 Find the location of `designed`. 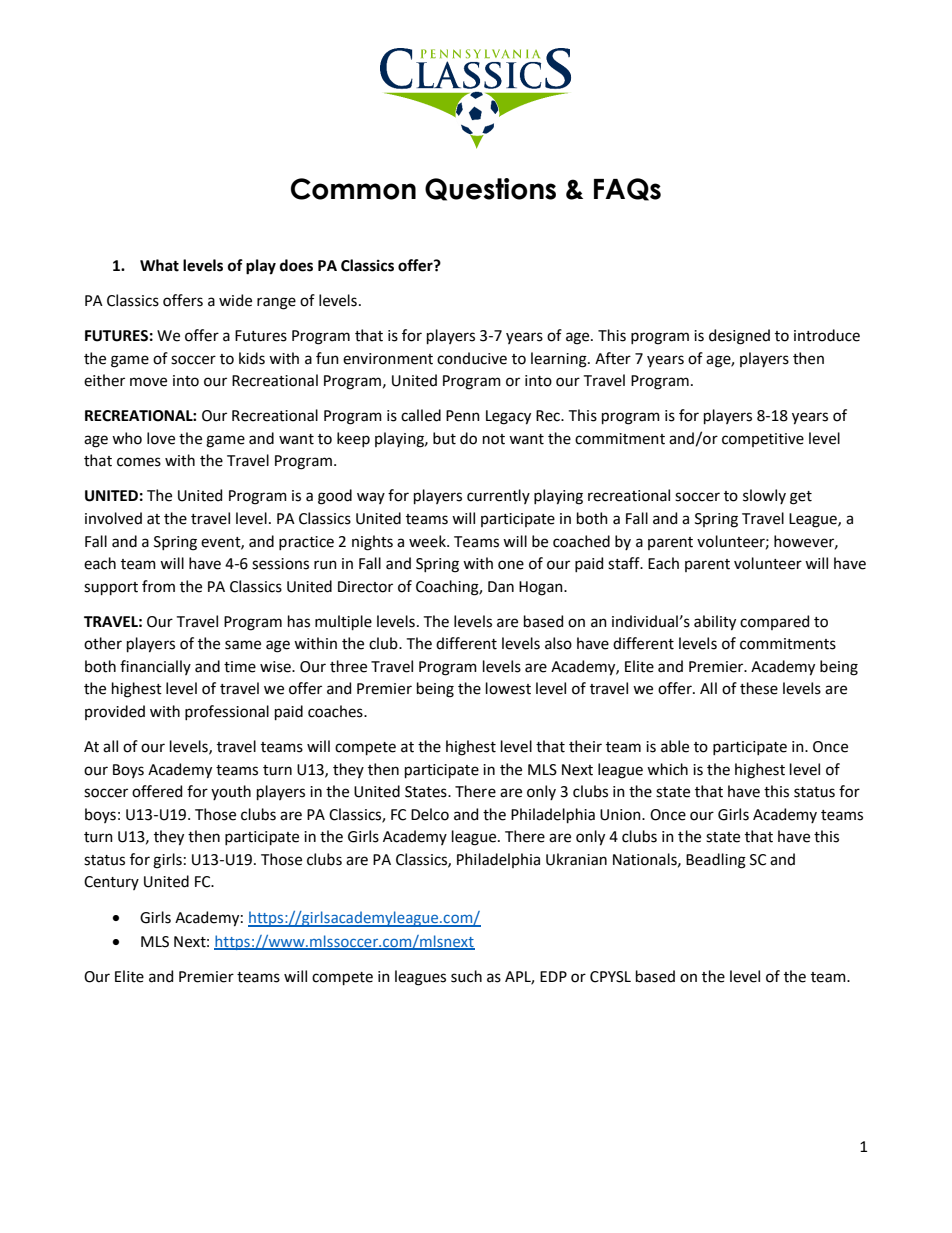

designed is located at coordinates (739, 337).
